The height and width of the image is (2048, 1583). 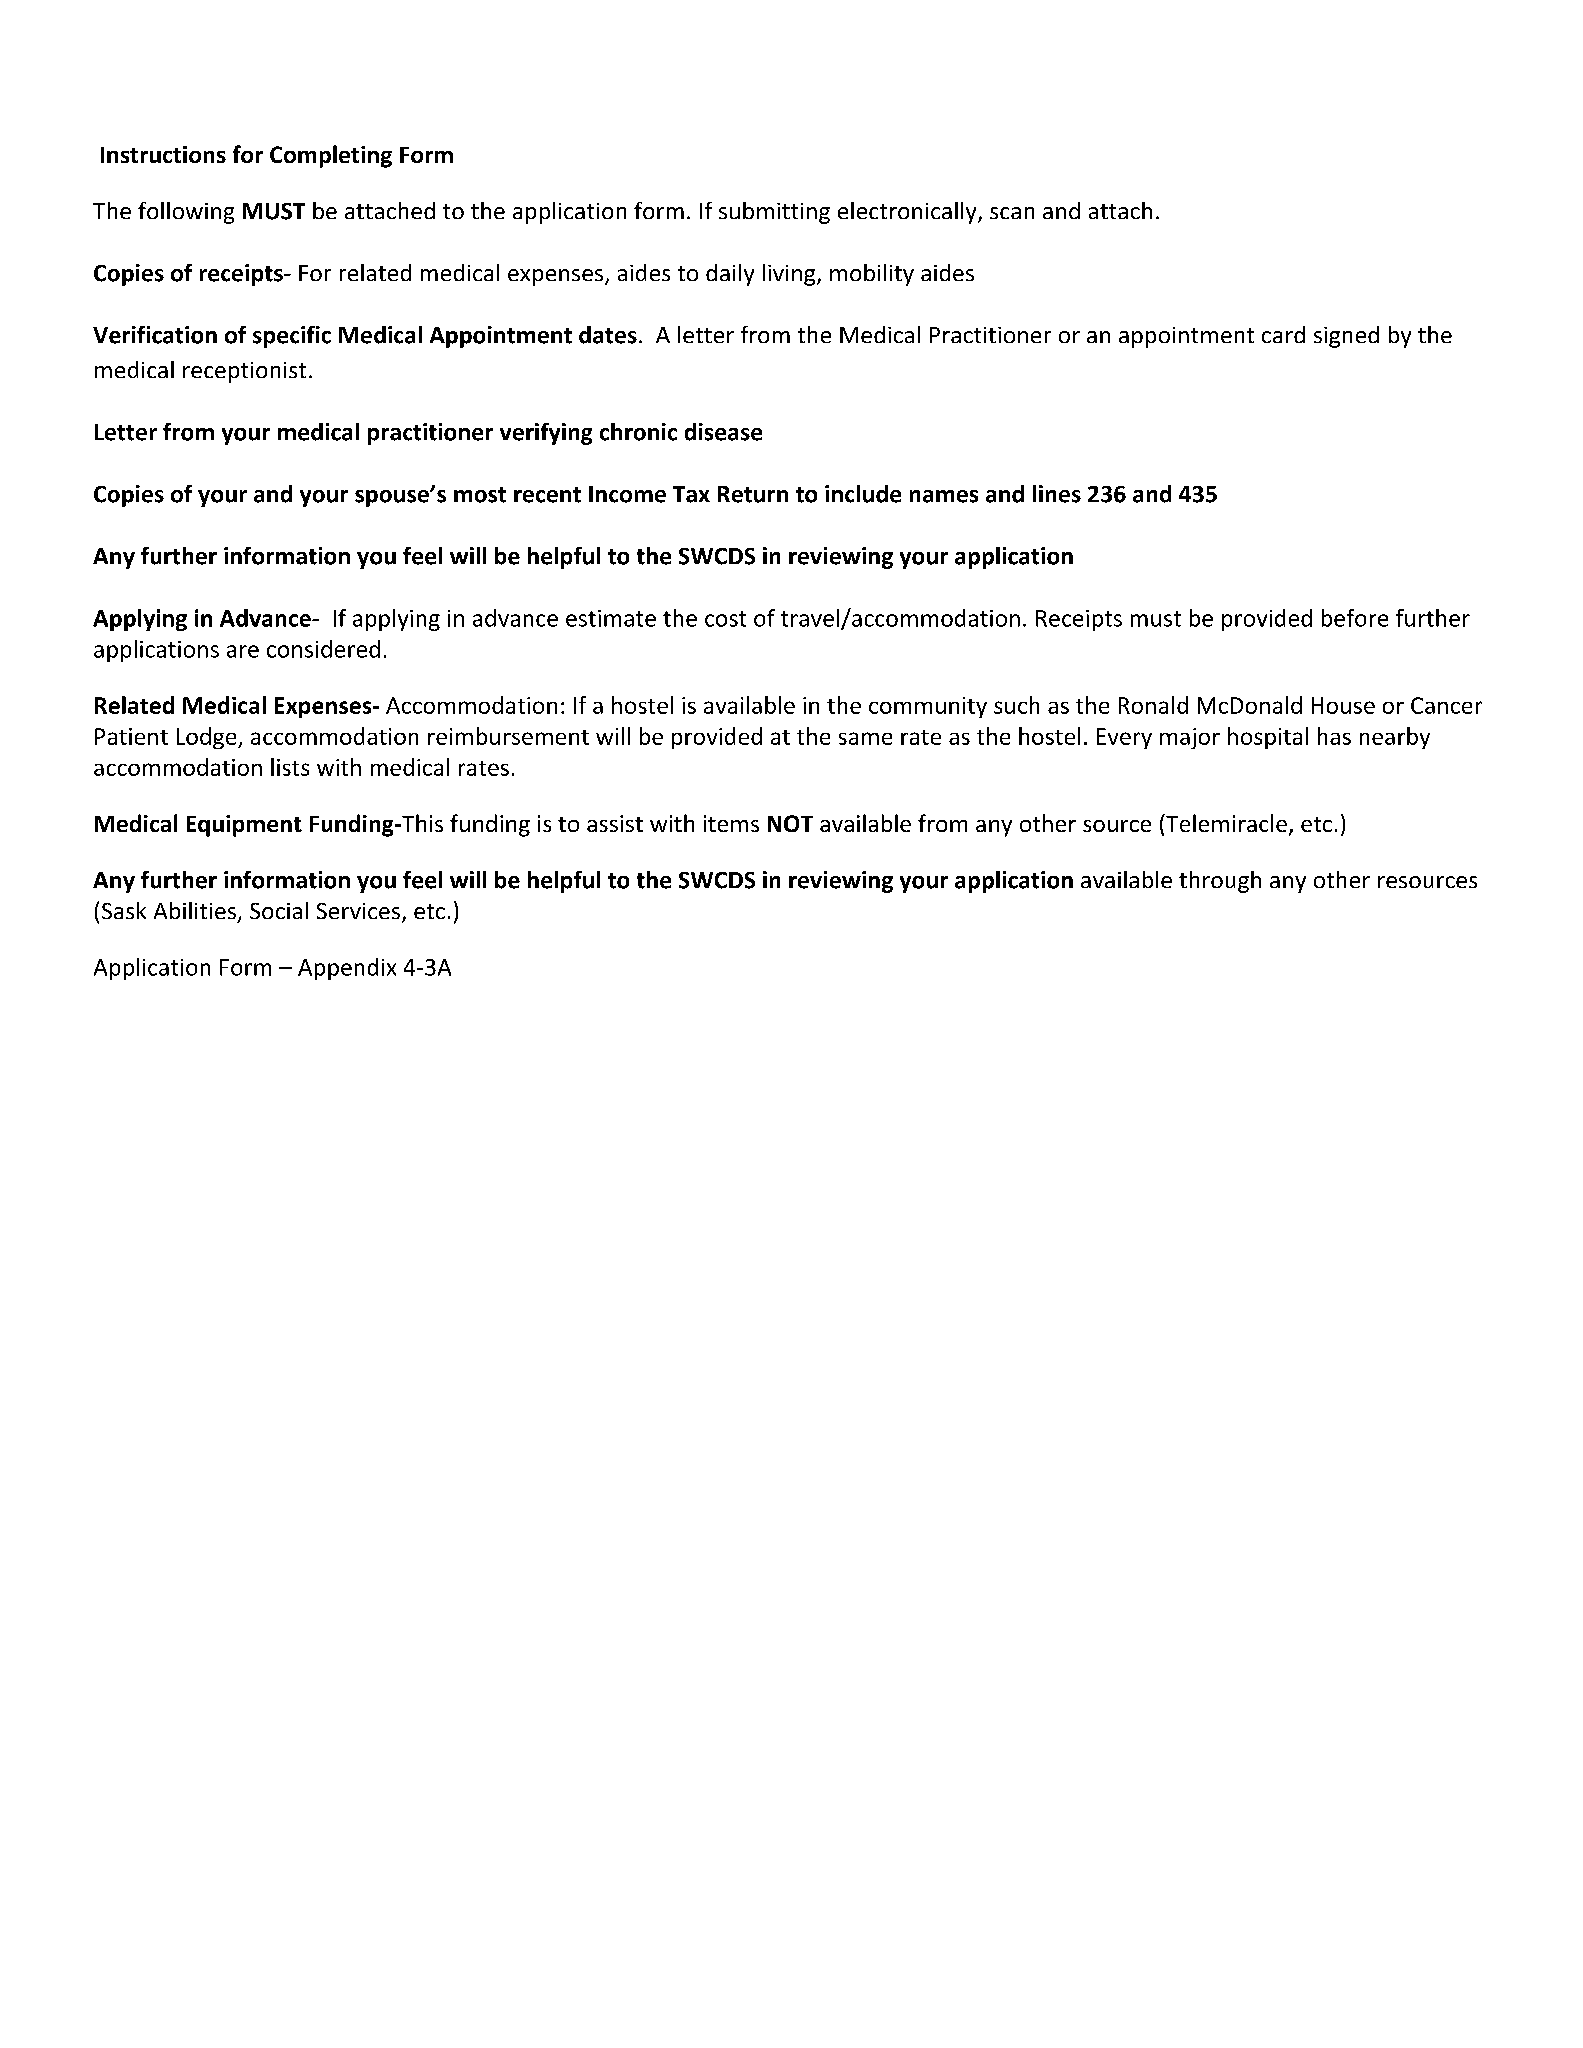 What do you see at coordinates (1283, 334) in the image?
I see `card` at bounding box center [1283, 334].
